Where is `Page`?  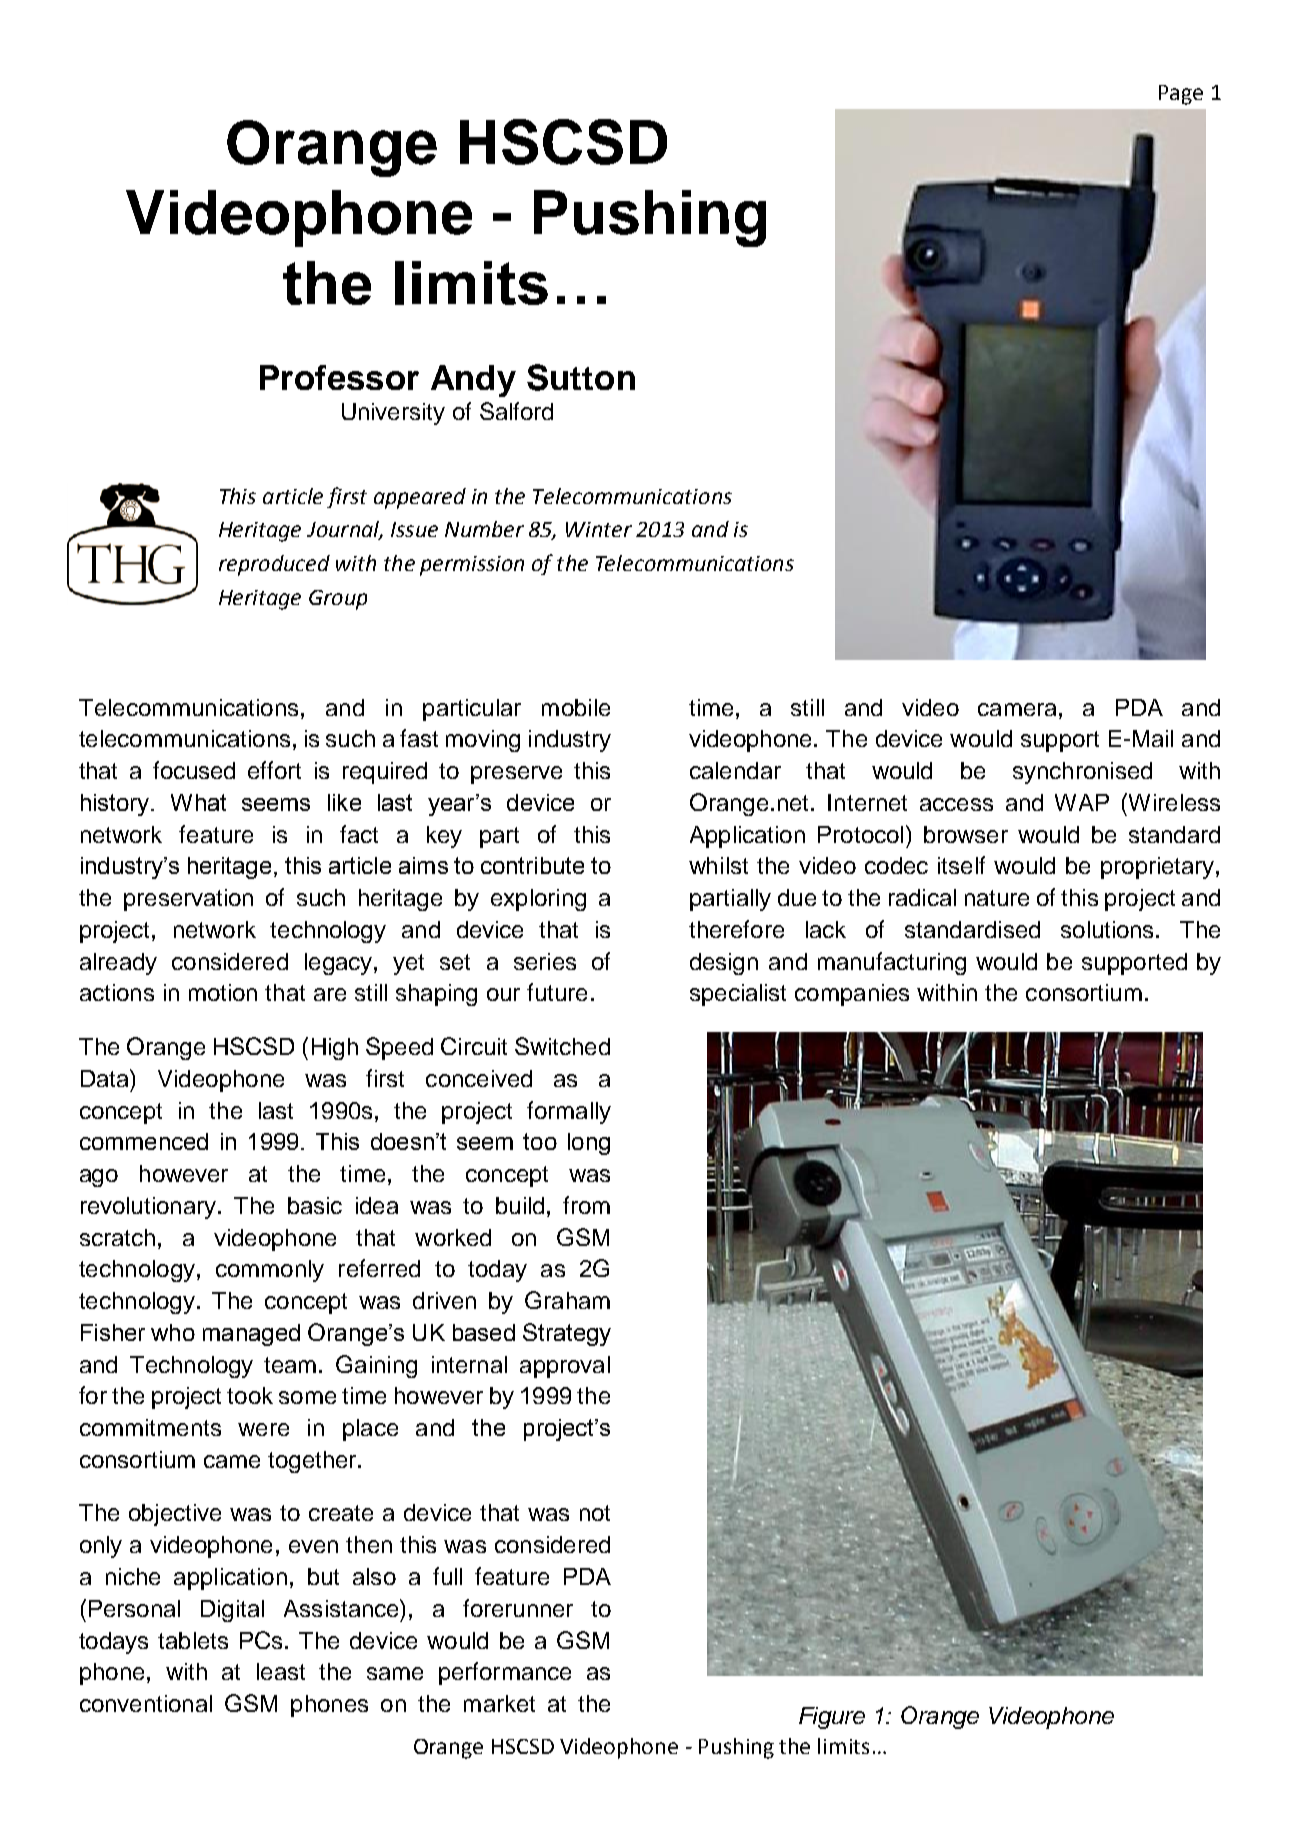 Page is located at coordinates (1181, 95).
